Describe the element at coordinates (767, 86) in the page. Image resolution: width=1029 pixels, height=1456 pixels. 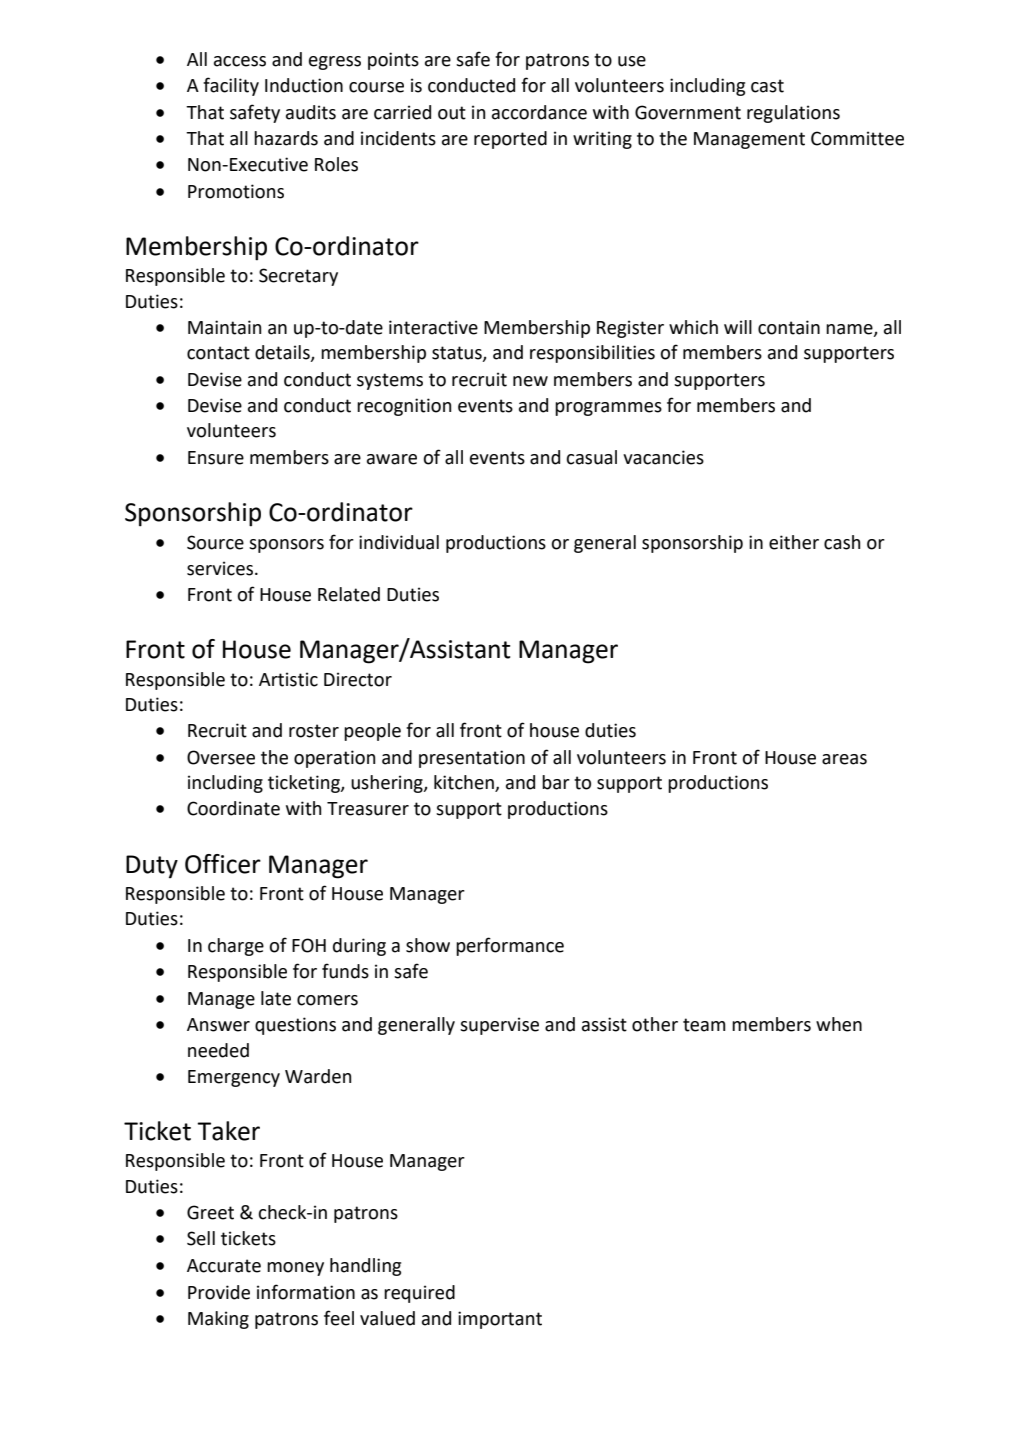
I see `cast` at that location.
